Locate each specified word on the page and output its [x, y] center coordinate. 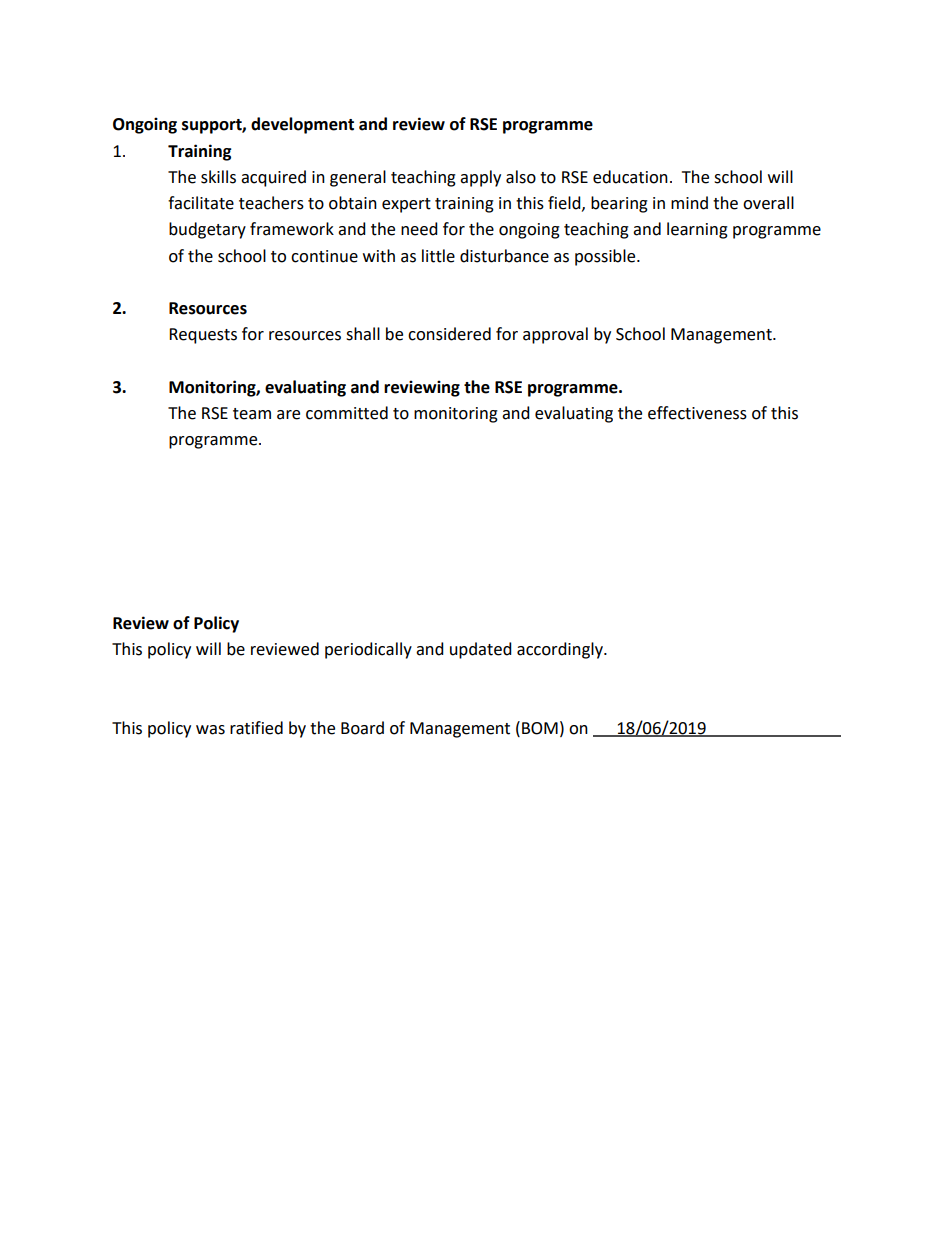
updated [481, 650]
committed [347, 413]
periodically [368, 650]
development [302, 125]
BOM [540, 728]
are [288, 415]
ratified [256, 728]
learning [697, 230]
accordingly [561, 650]
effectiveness [697, 413]
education [630, 177]
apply [480, 178]
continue [324, 256]
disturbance [504, 256]
